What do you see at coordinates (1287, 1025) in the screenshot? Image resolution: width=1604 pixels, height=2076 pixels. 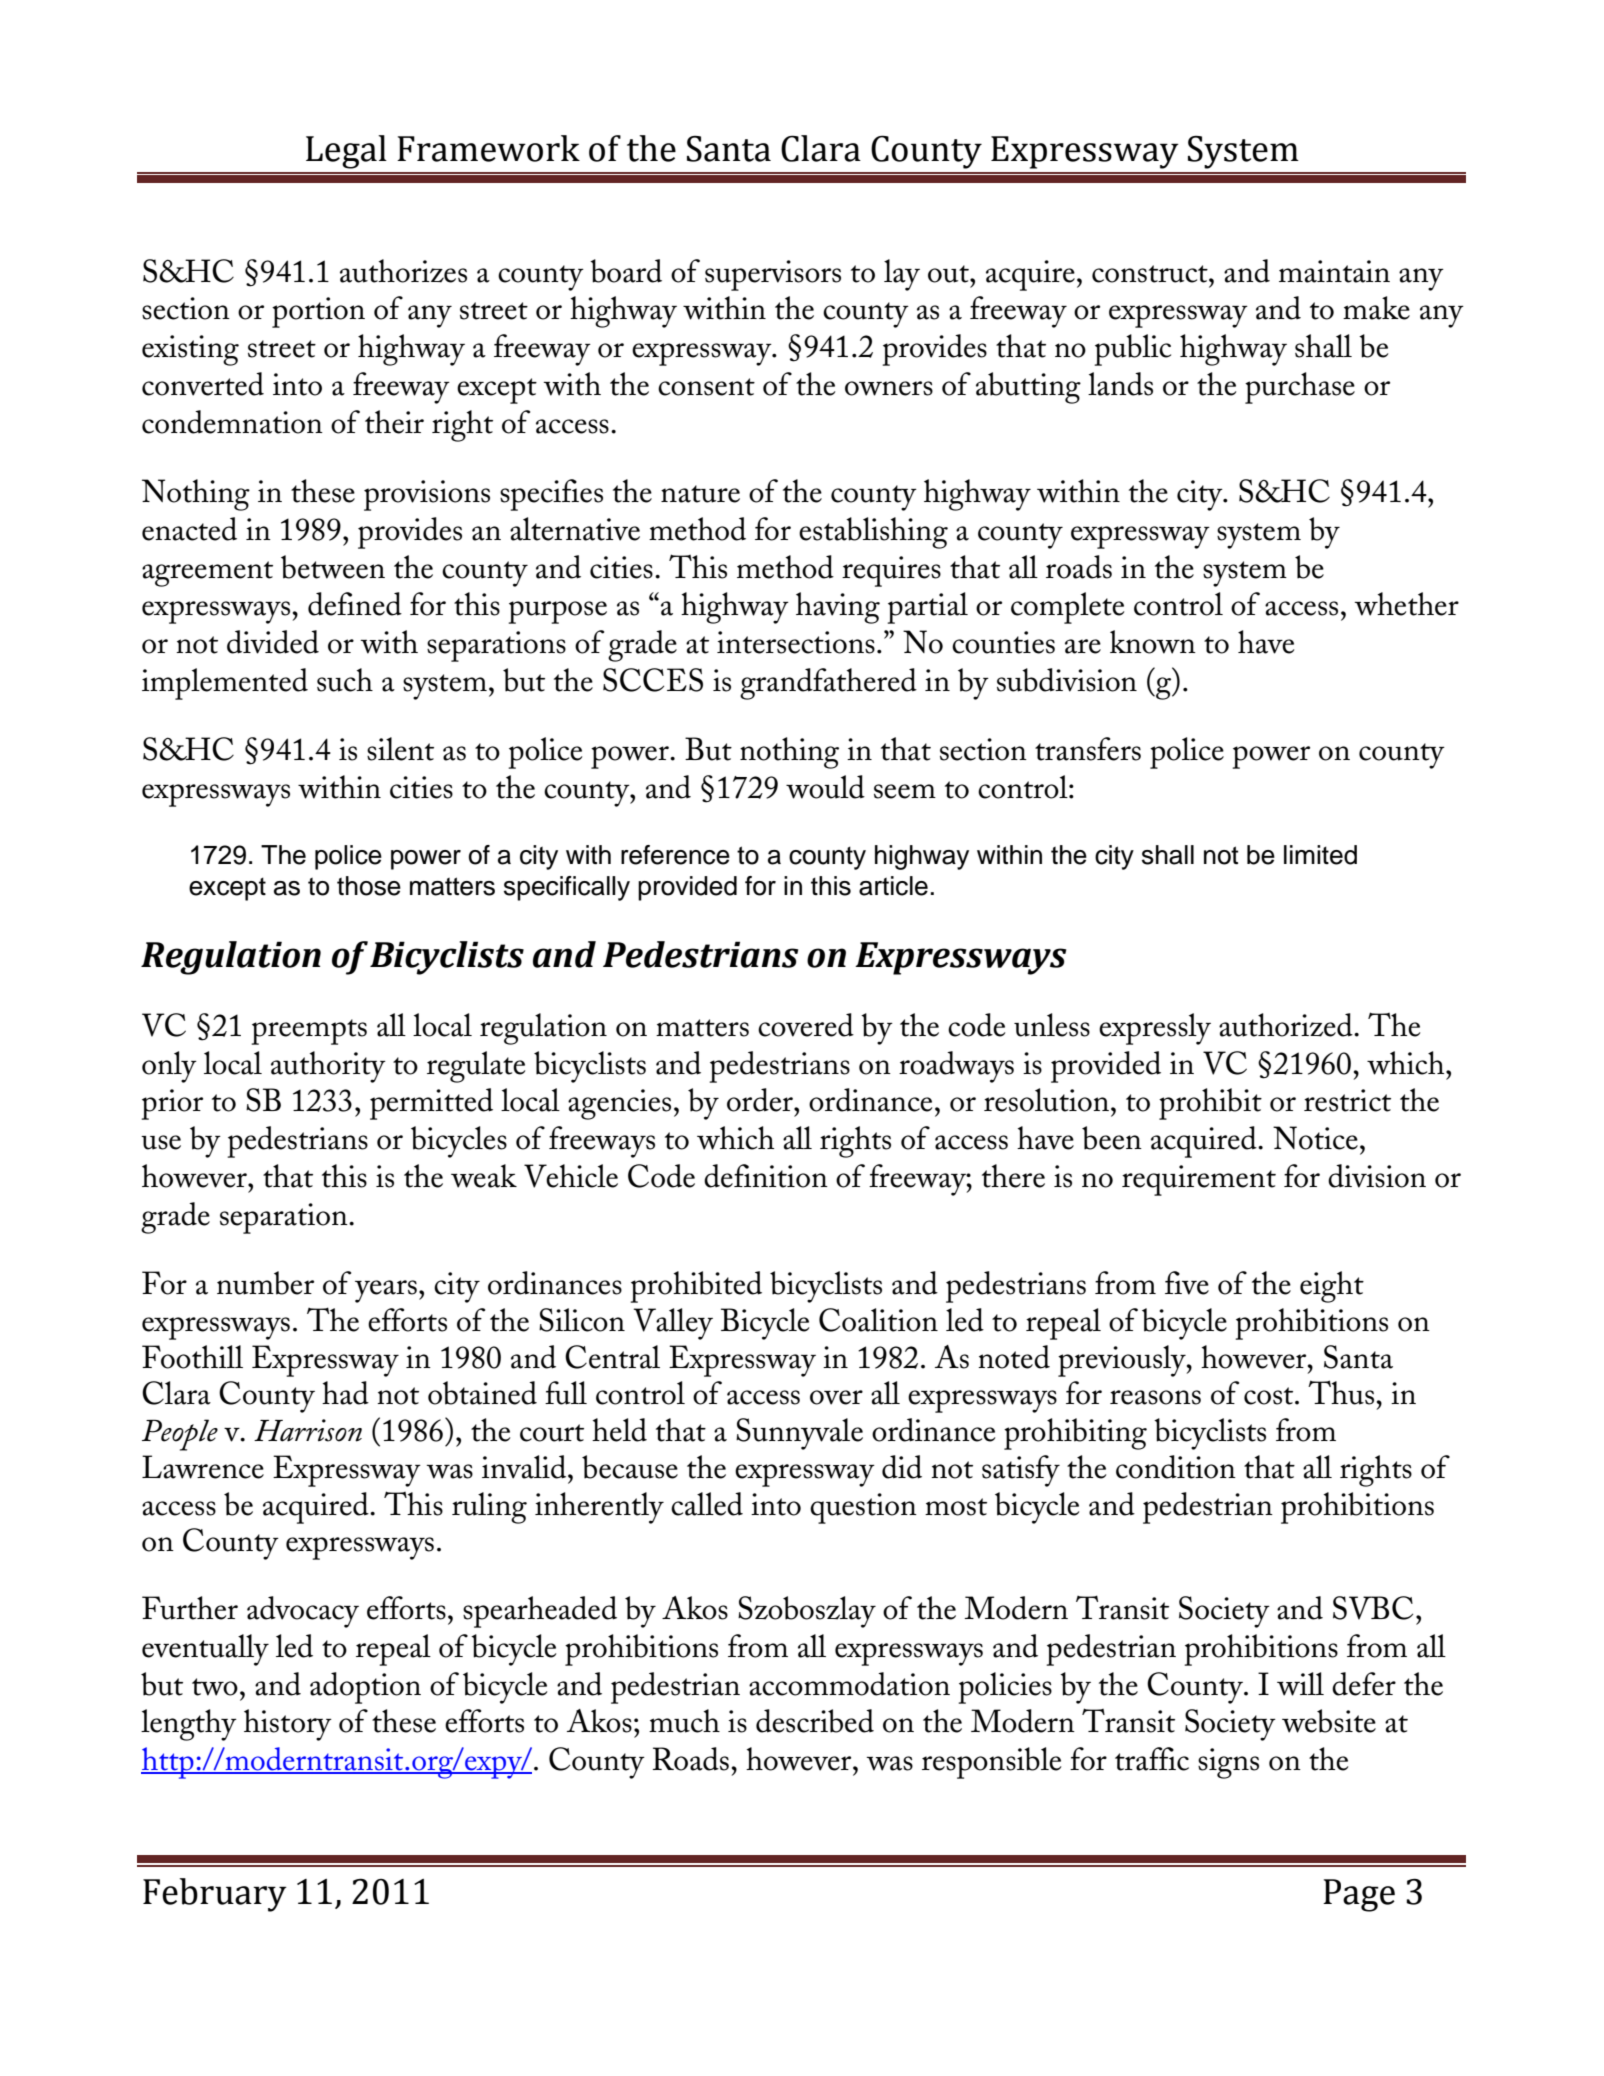 I see `authorized` at bounding box center [1287, 1025].
